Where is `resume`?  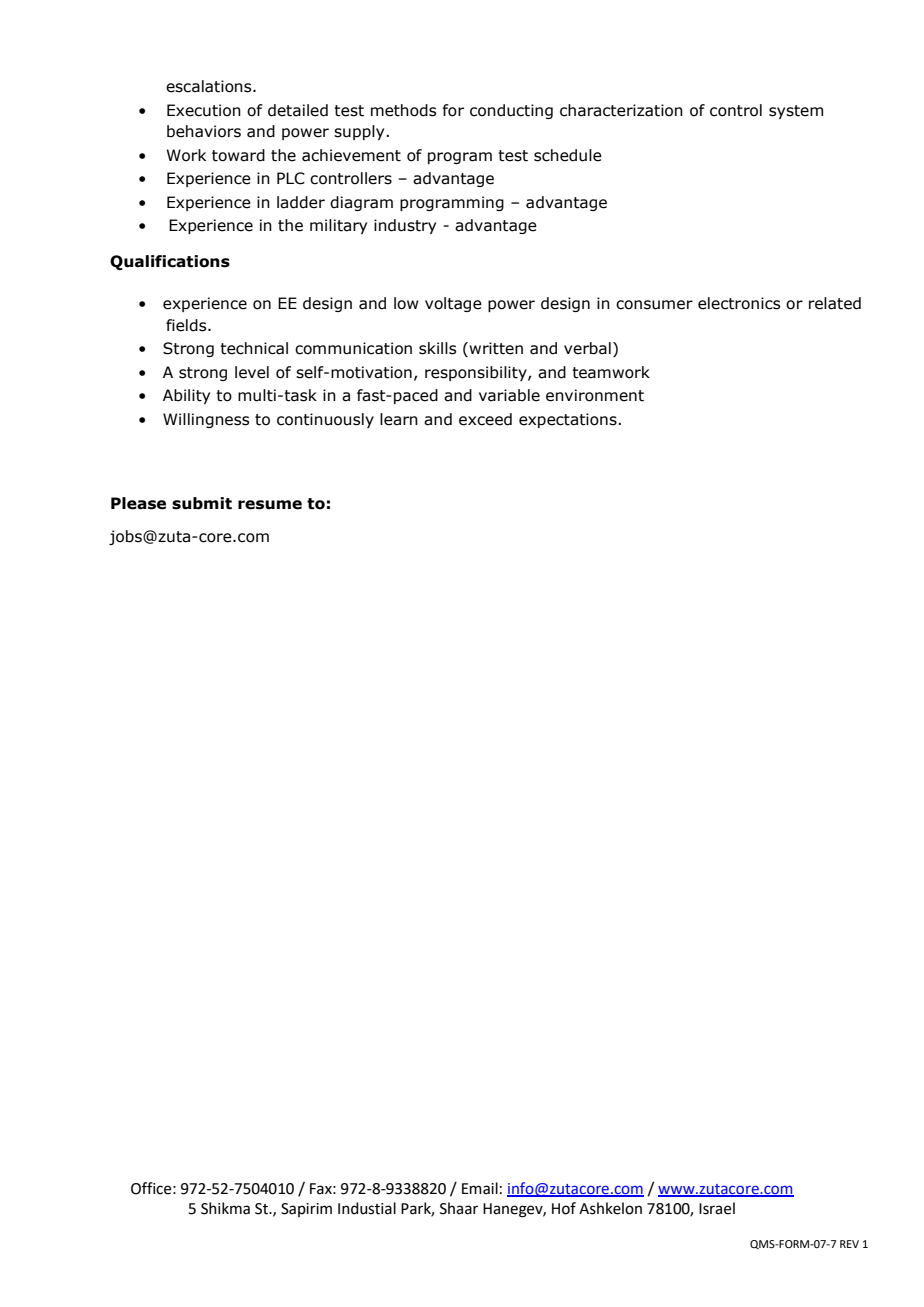
resume is located at coordinates (270, 505).
